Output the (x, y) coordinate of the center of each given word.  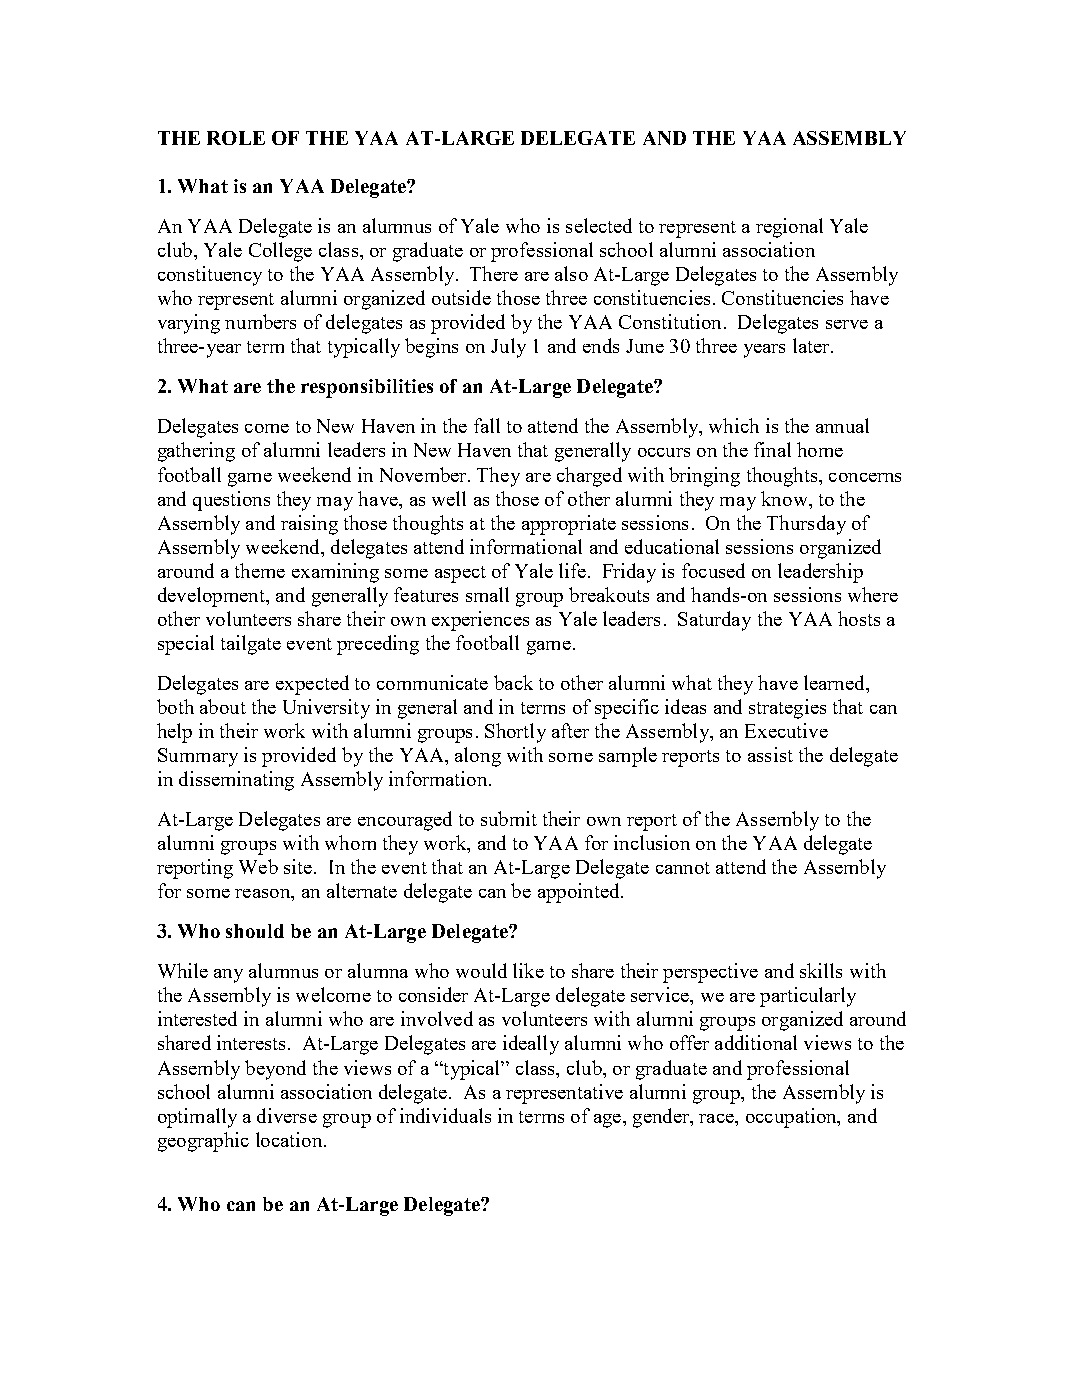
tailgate (251, 645)
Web (258, 866)
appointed (580, 893)
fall (487, 425)
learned (835, 682)
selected (599, 225)
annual (842, 425)
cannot (683, 868)
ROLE (236, 138)
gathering (196, 452)
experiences (480, 621)
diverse (287, 1115)
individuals (445, 1115)
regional (789, 228)
